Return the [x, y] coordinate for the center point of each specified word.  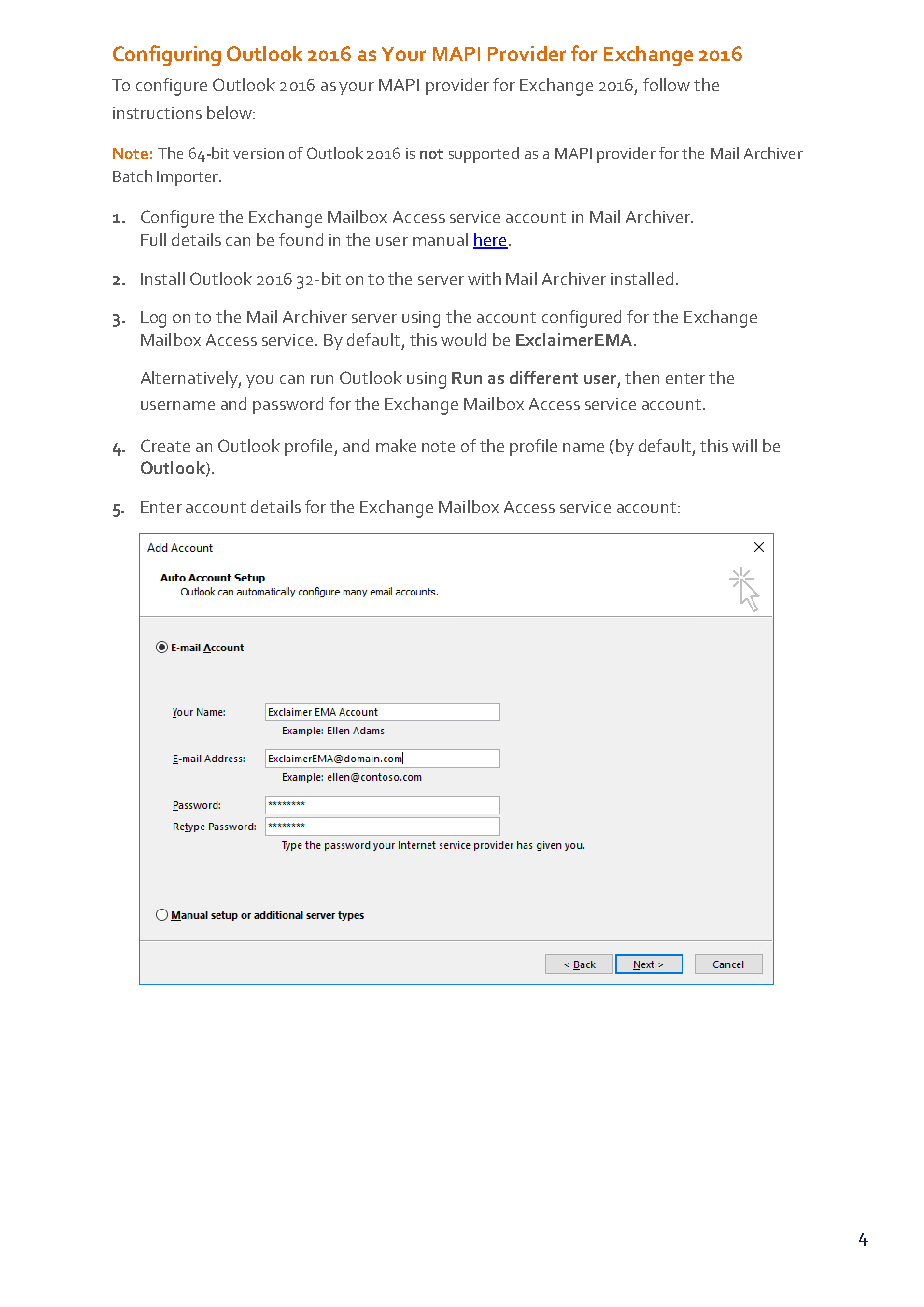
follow [666, 84]
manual [440, 239]
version [258, 153]
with [484, 278]
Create [165, 445]
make [396, 445]
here [490, 241]
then [642, 377]
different [544, 377]
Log [153, 319]
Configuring [167, 55]
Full [153, 239]
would [463, 339]
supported [484, 155]
